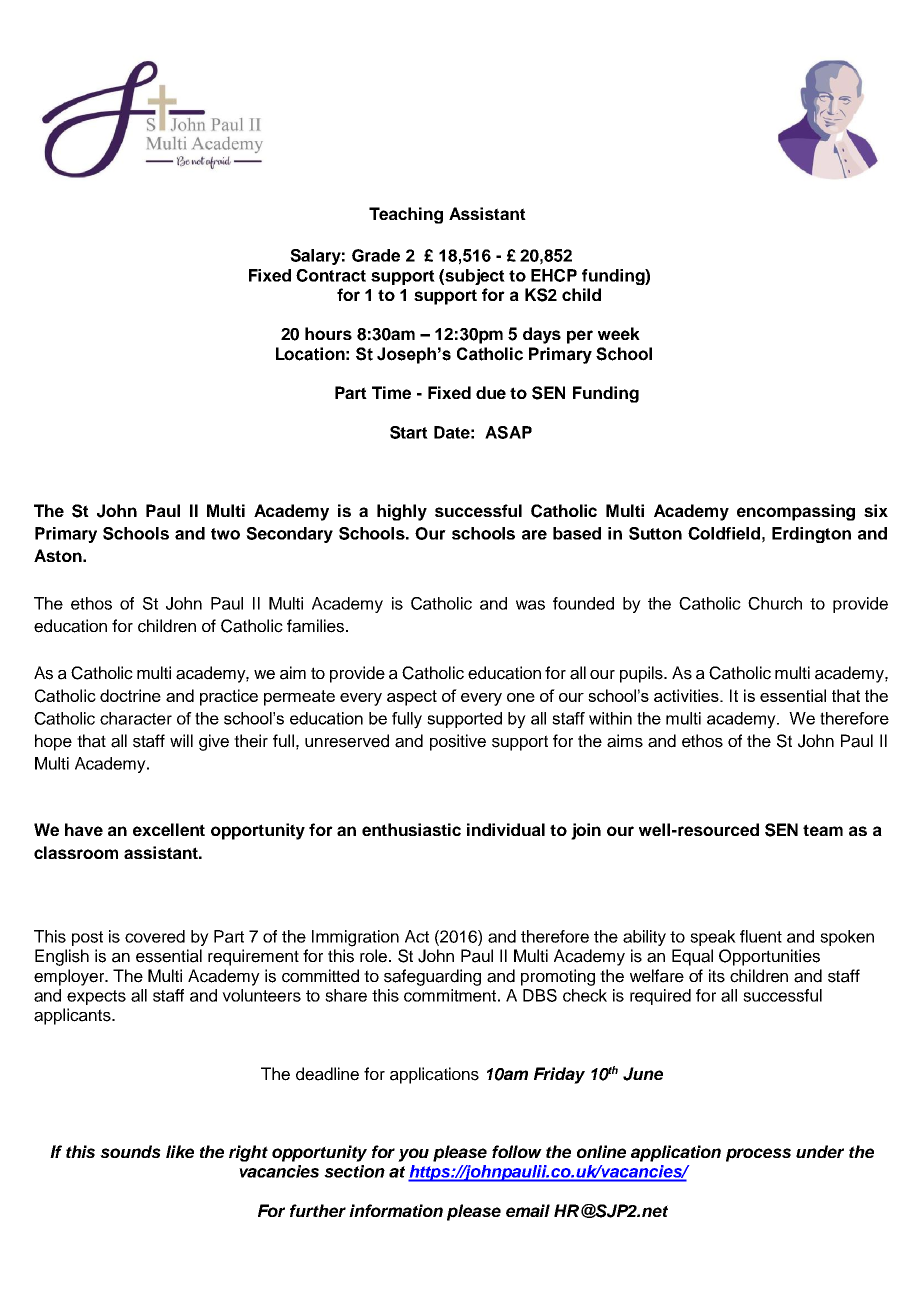  What do you see at coordinates (136, 718) in the document?
I see `character` at bounding box center [136, 718].
